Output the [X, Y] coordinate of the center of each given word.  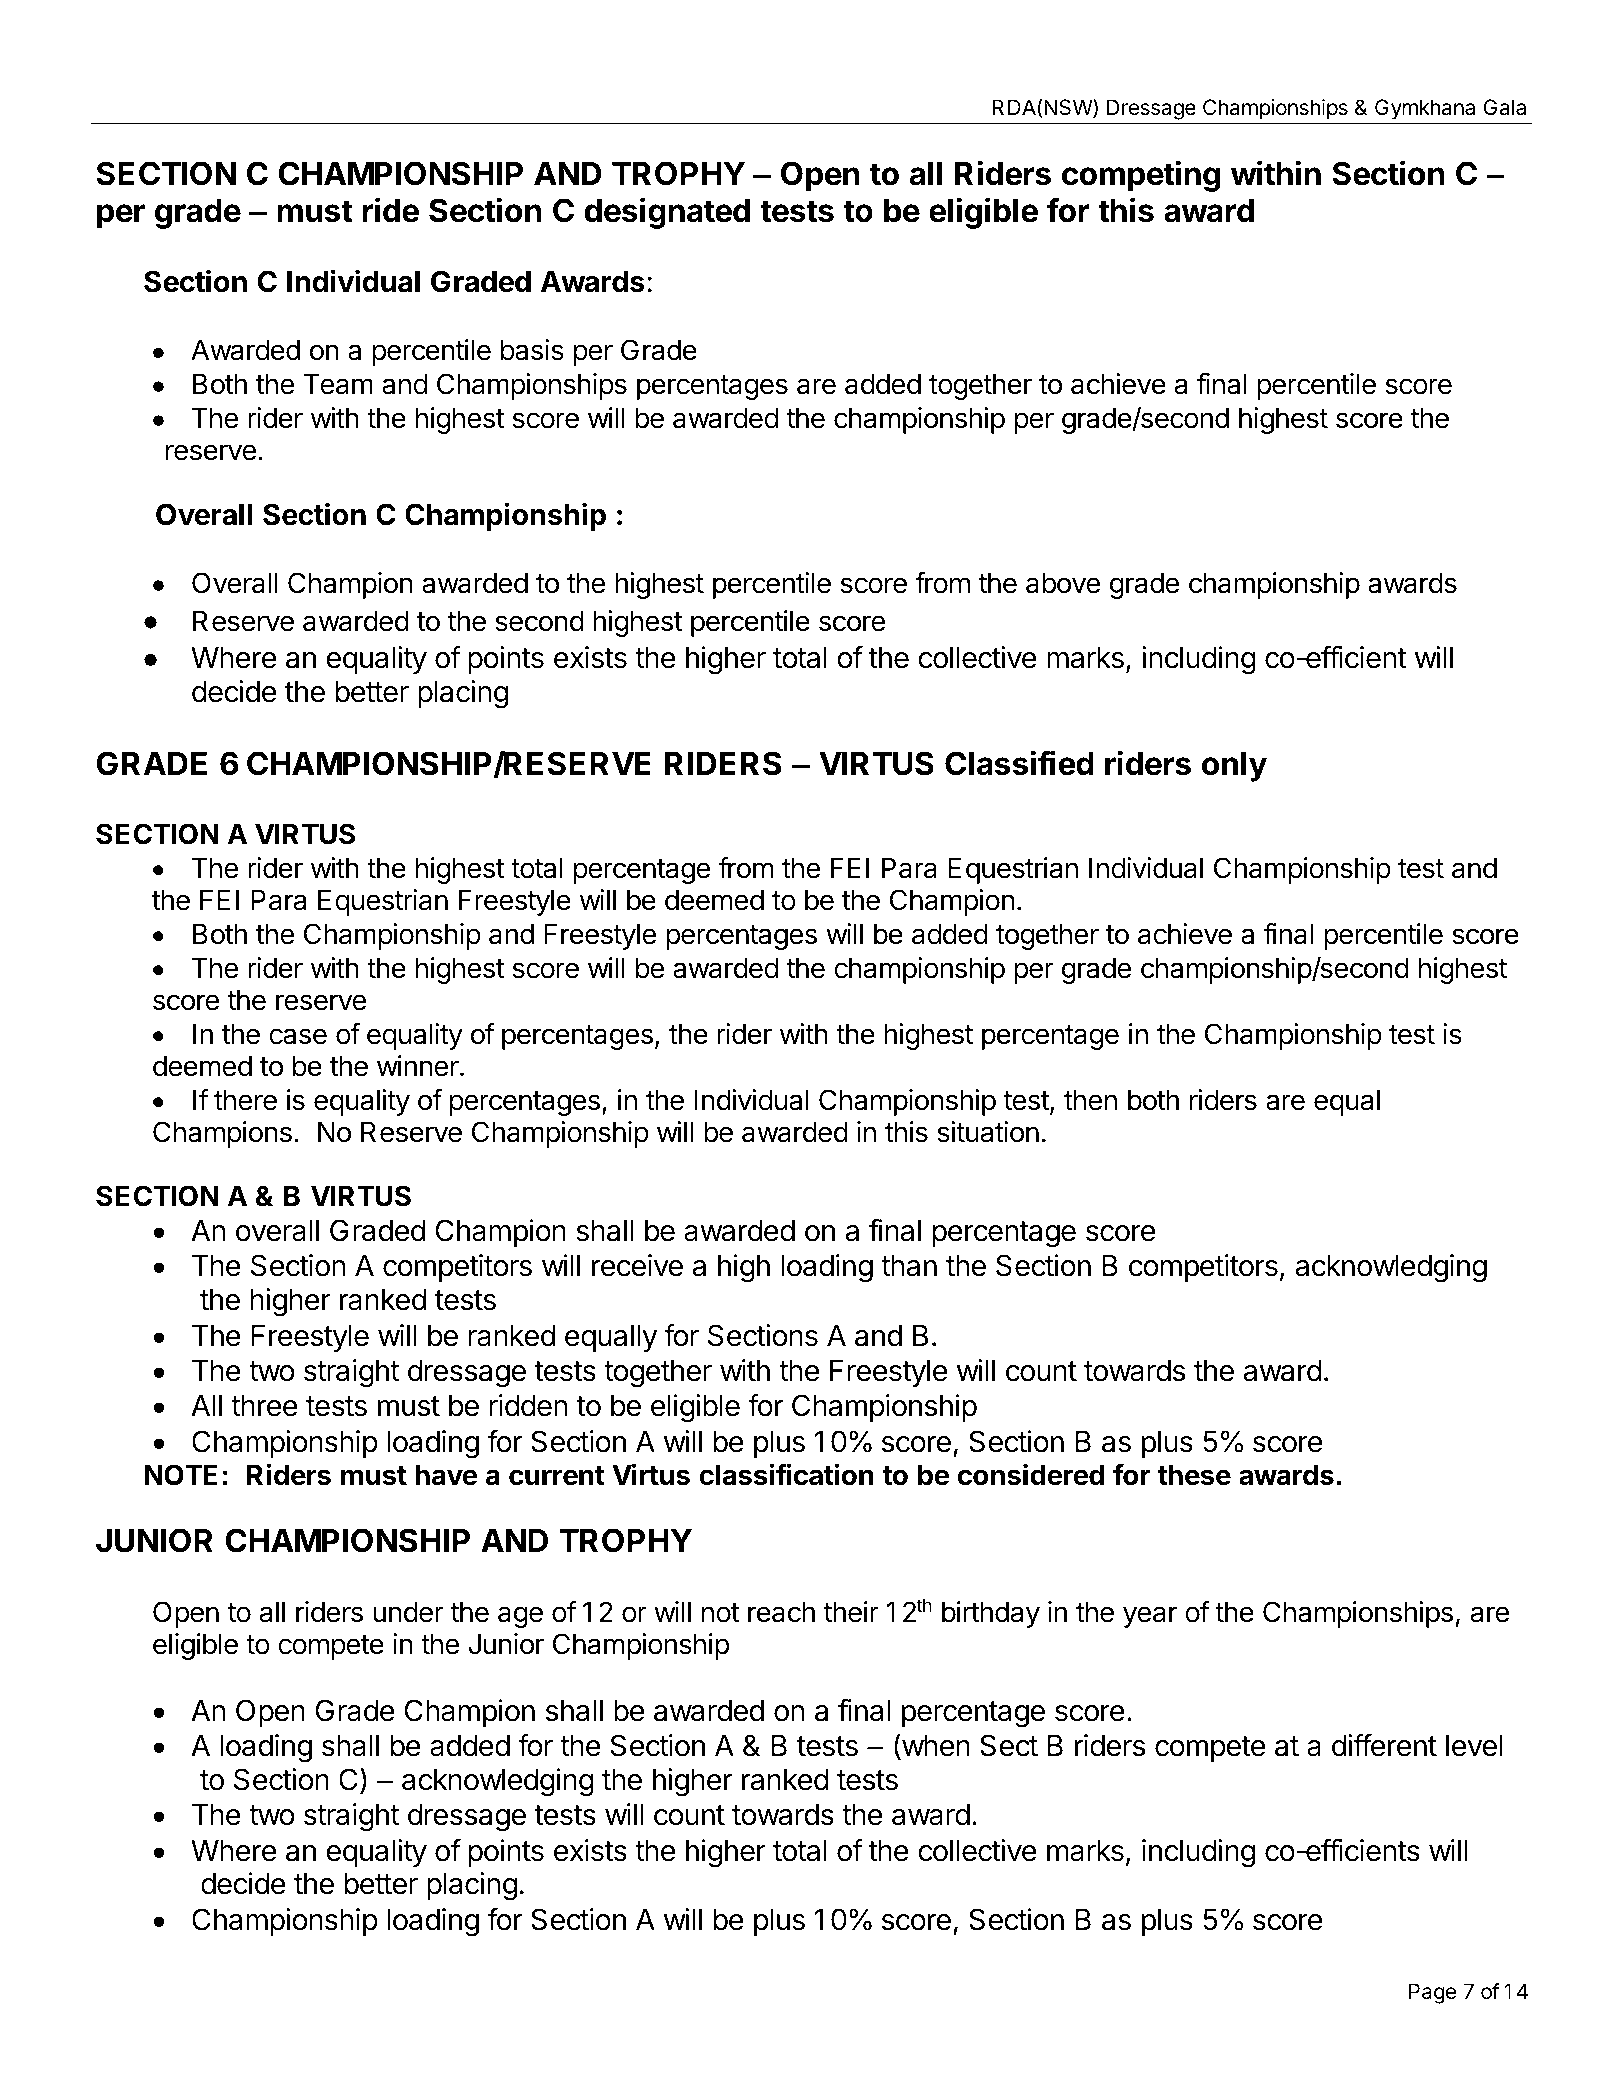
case [298, 1036]
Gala [1504, 107]
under [408, 1612]
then [1090, 1100]
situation [988, 1132]
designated [667, 213]
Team [338, 384]
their [851, 1612]
